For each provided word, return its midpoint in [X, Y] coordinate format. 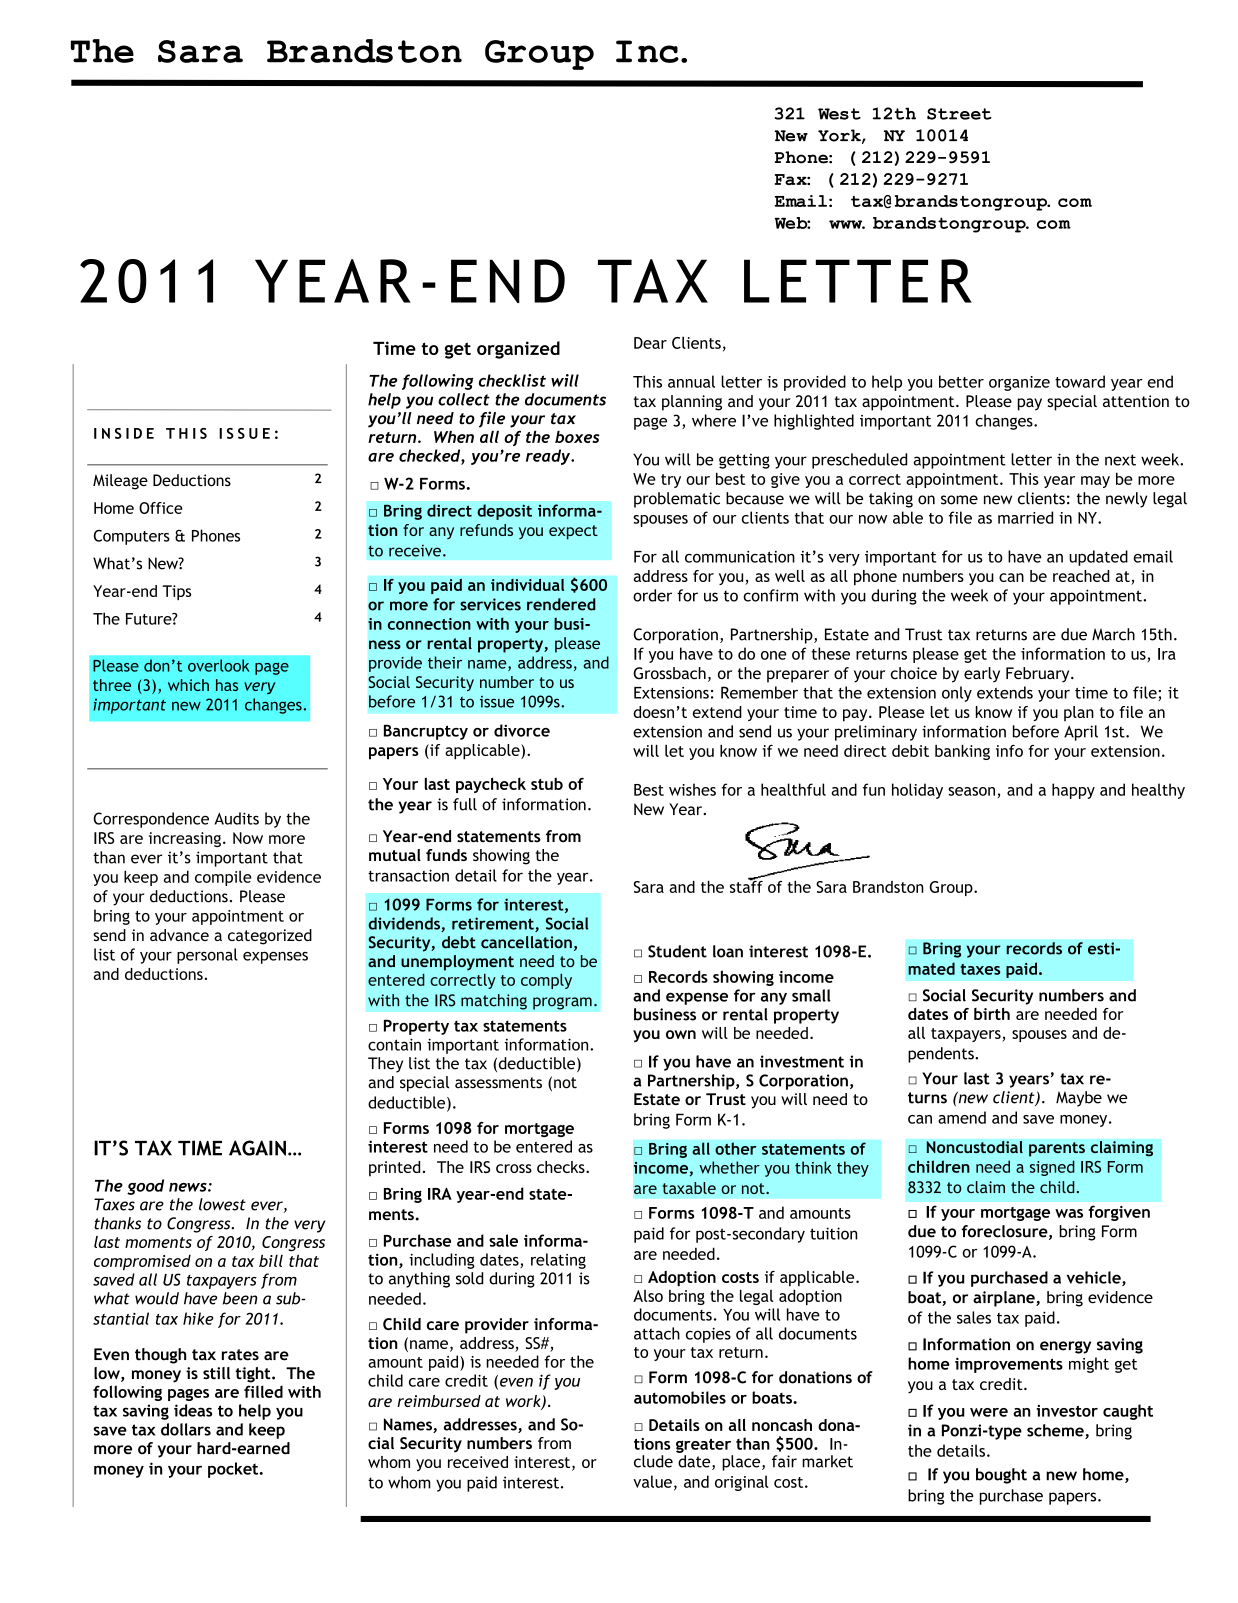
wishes [692, 789]
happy [1073, 791]
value [652, 1481]
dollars [186, 1429]
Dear [650, 343]
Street [959, 114]
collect [464, 399]
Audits [236, 818]
